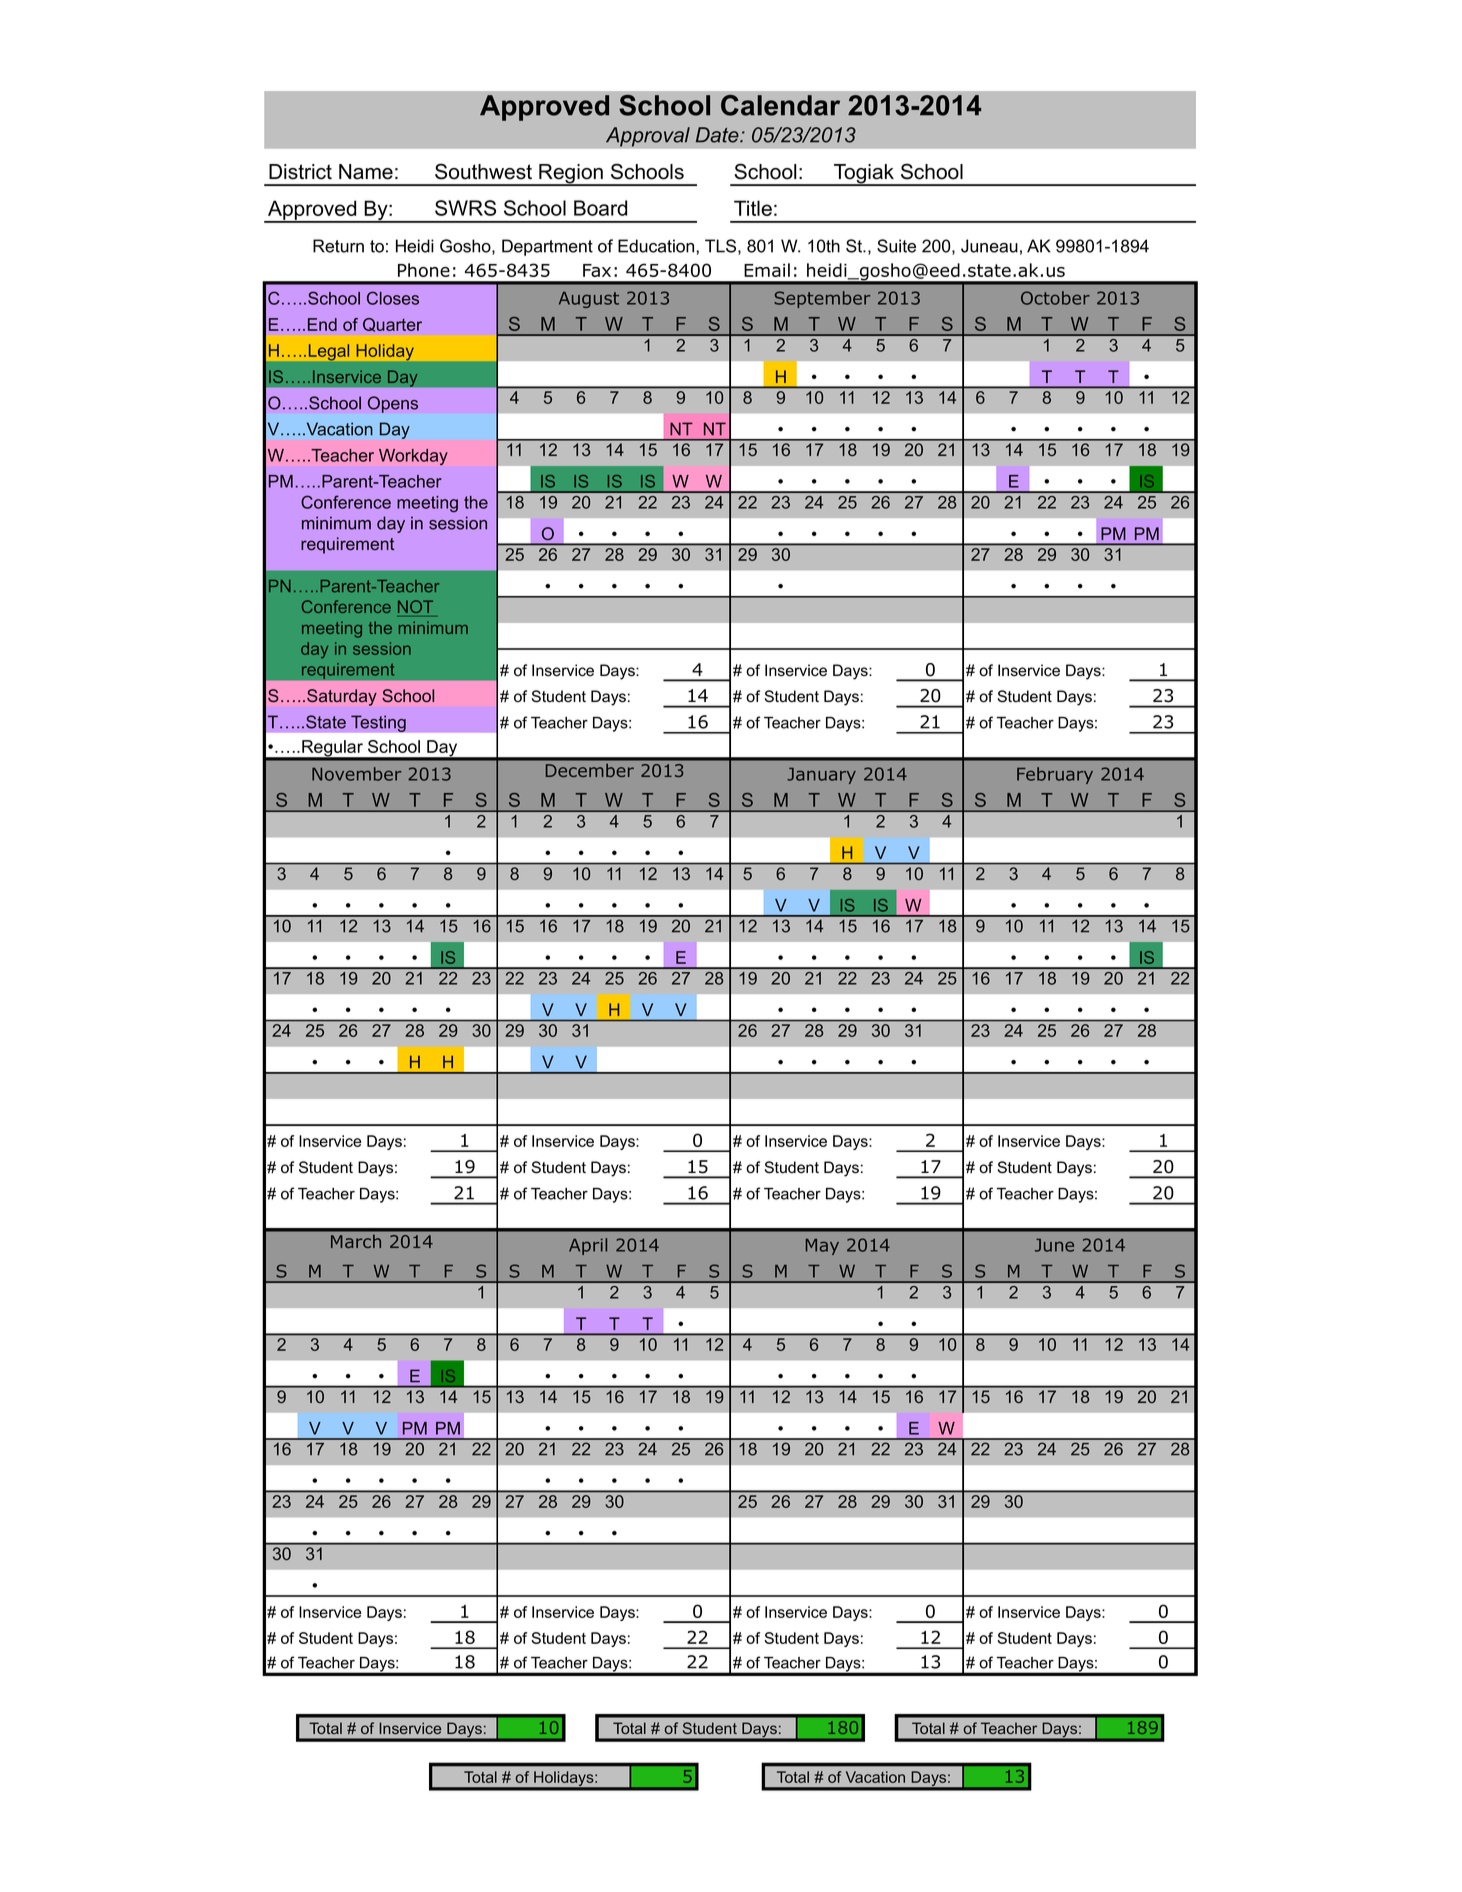  Describe the element at coordinates (378, 723) in the screenshot. I see `Testing` at that location.
